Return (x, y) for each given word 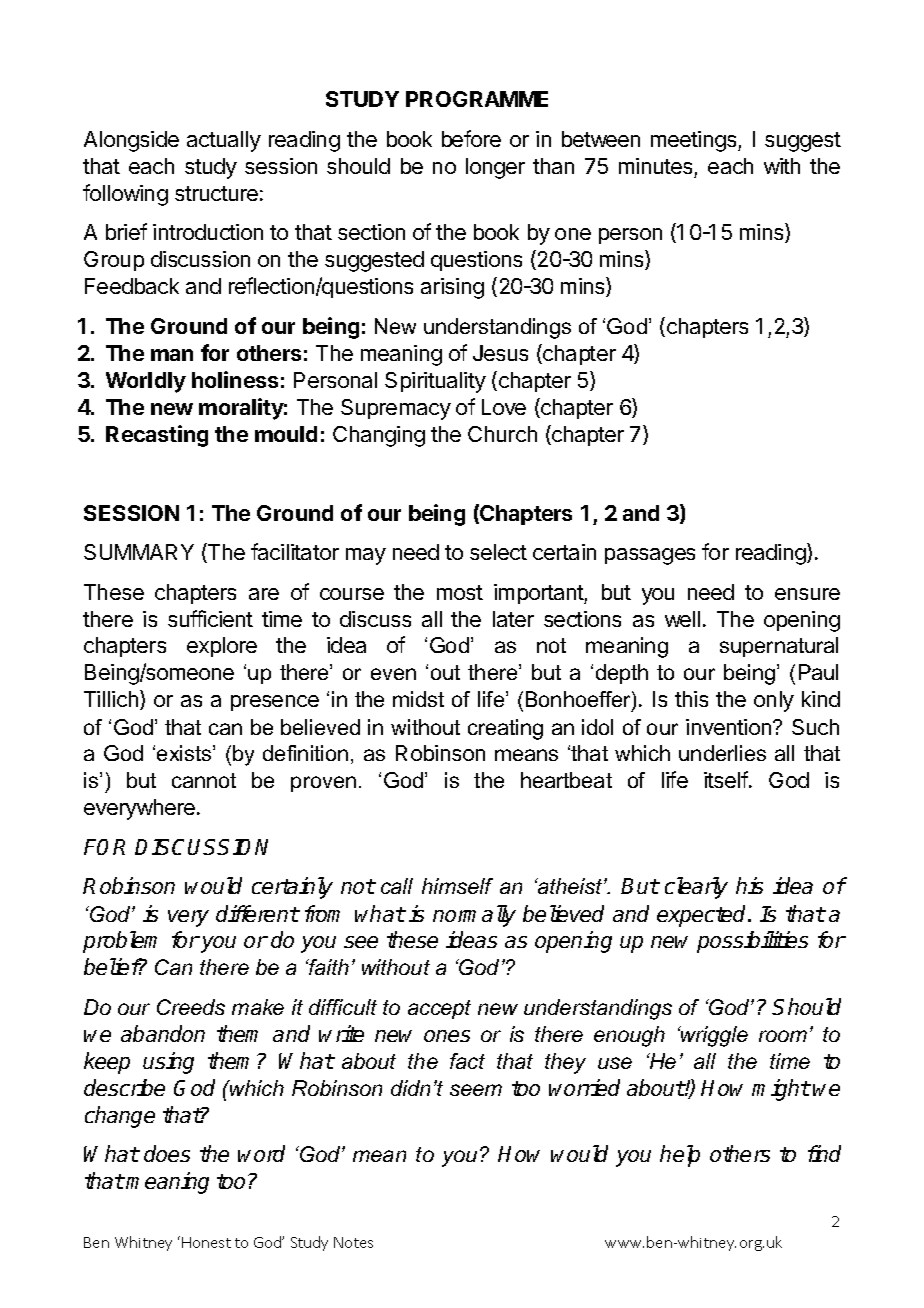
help (680, 1156)
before (471, 138)
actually (224, 141)
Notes (353, 1242)
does (167, 1153)
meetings (695, 141)
